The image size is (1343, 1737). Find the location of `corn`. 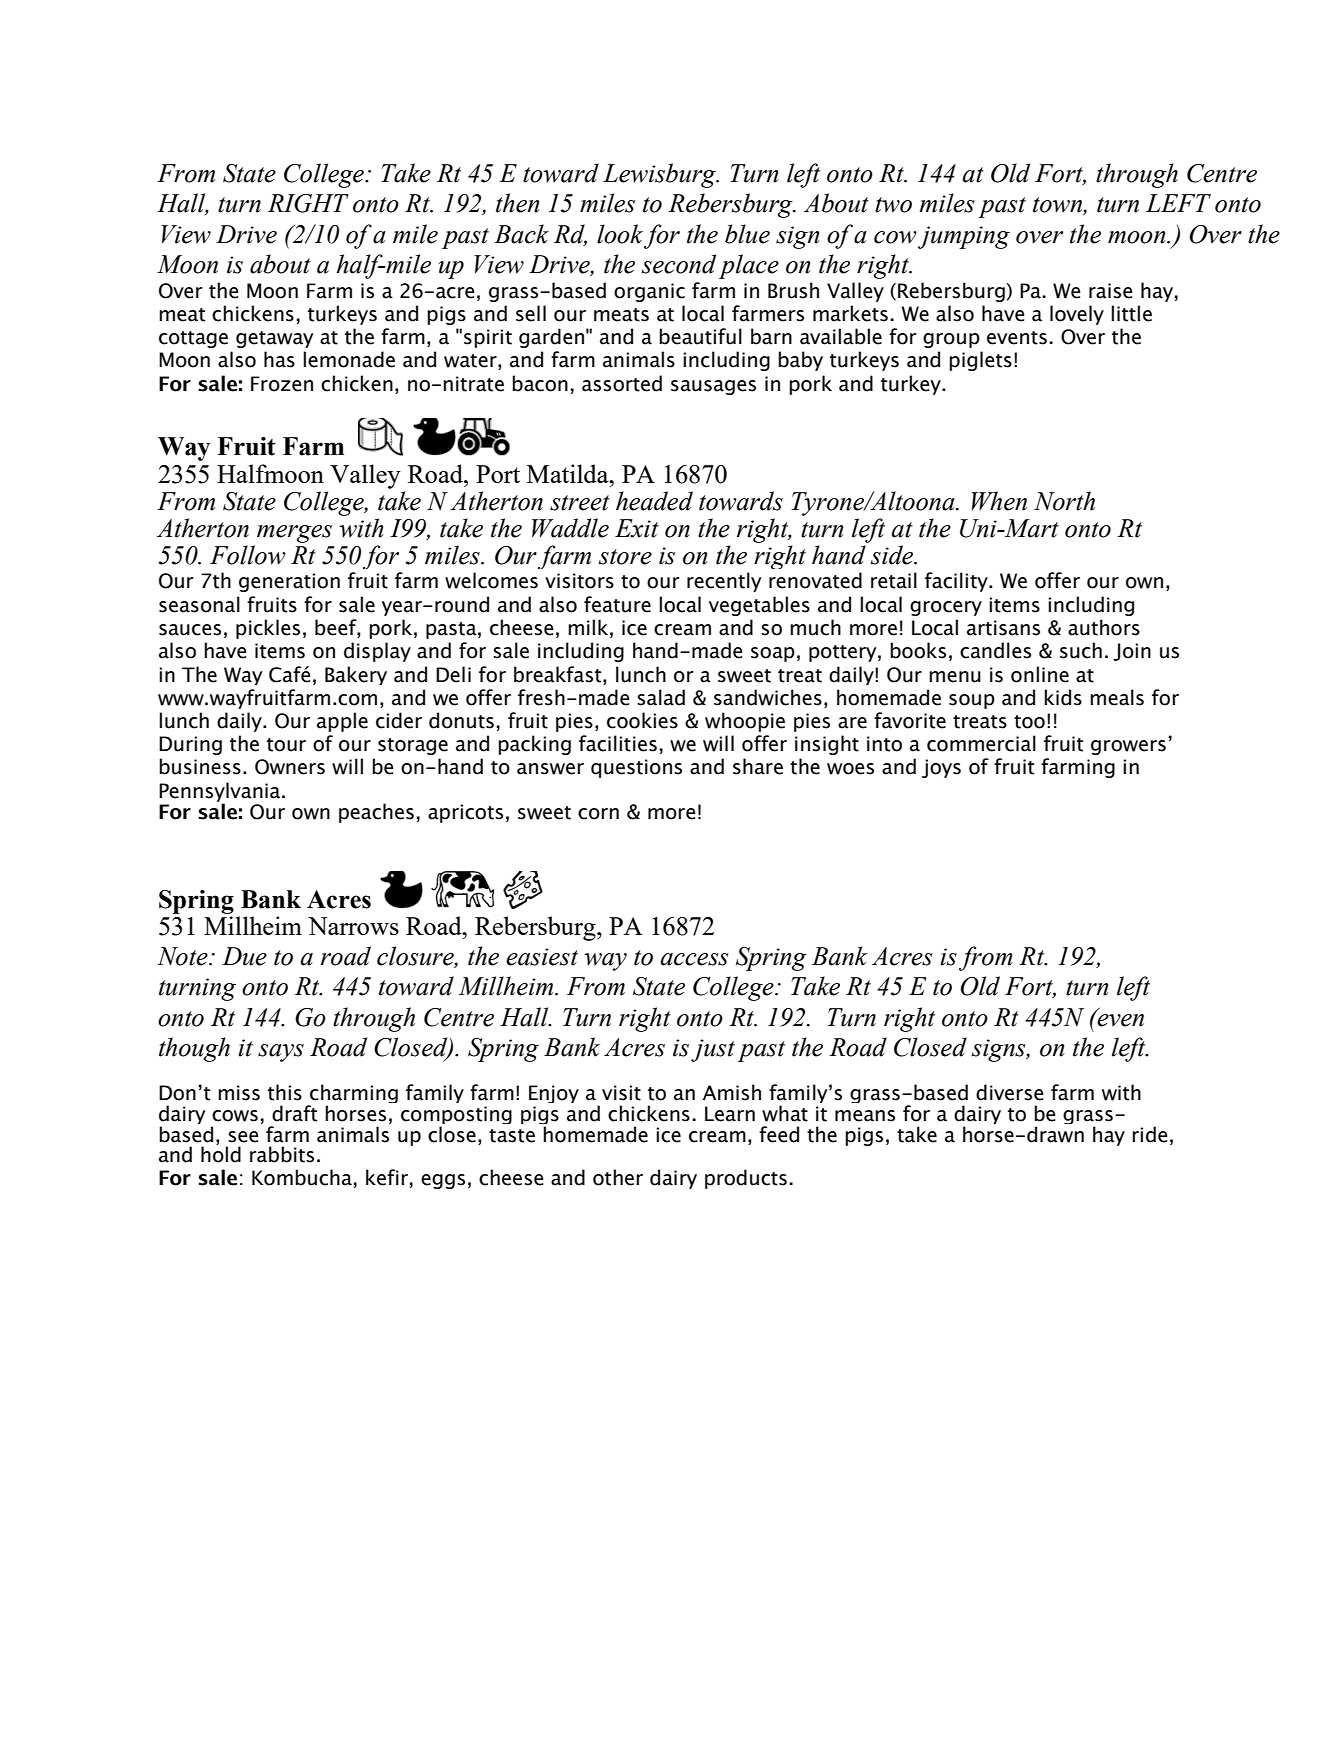

corn is located at coordinates (598, 814).
